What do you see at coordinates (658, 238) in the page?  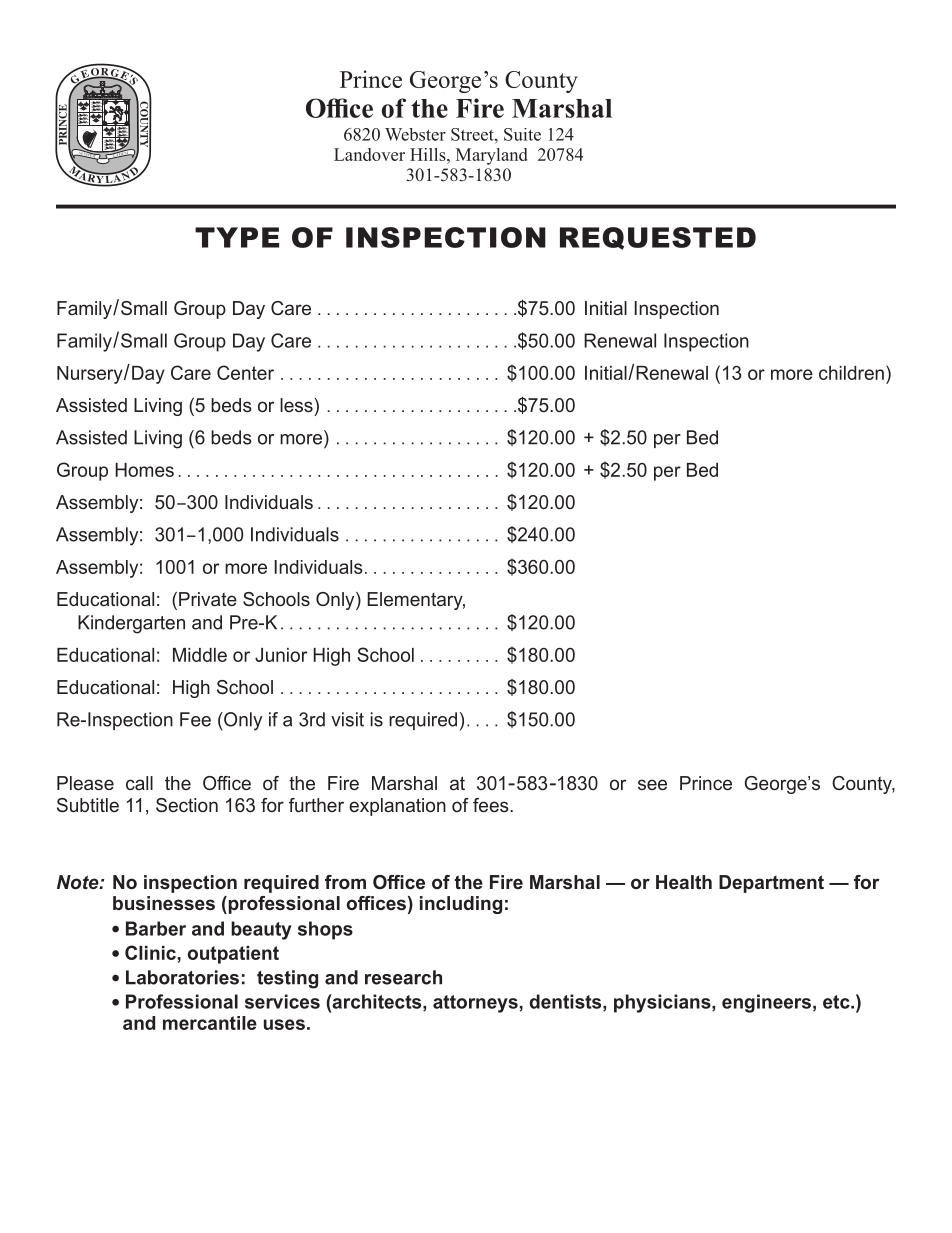 I see `REQUESTED` at bounding box center [658, 238].
